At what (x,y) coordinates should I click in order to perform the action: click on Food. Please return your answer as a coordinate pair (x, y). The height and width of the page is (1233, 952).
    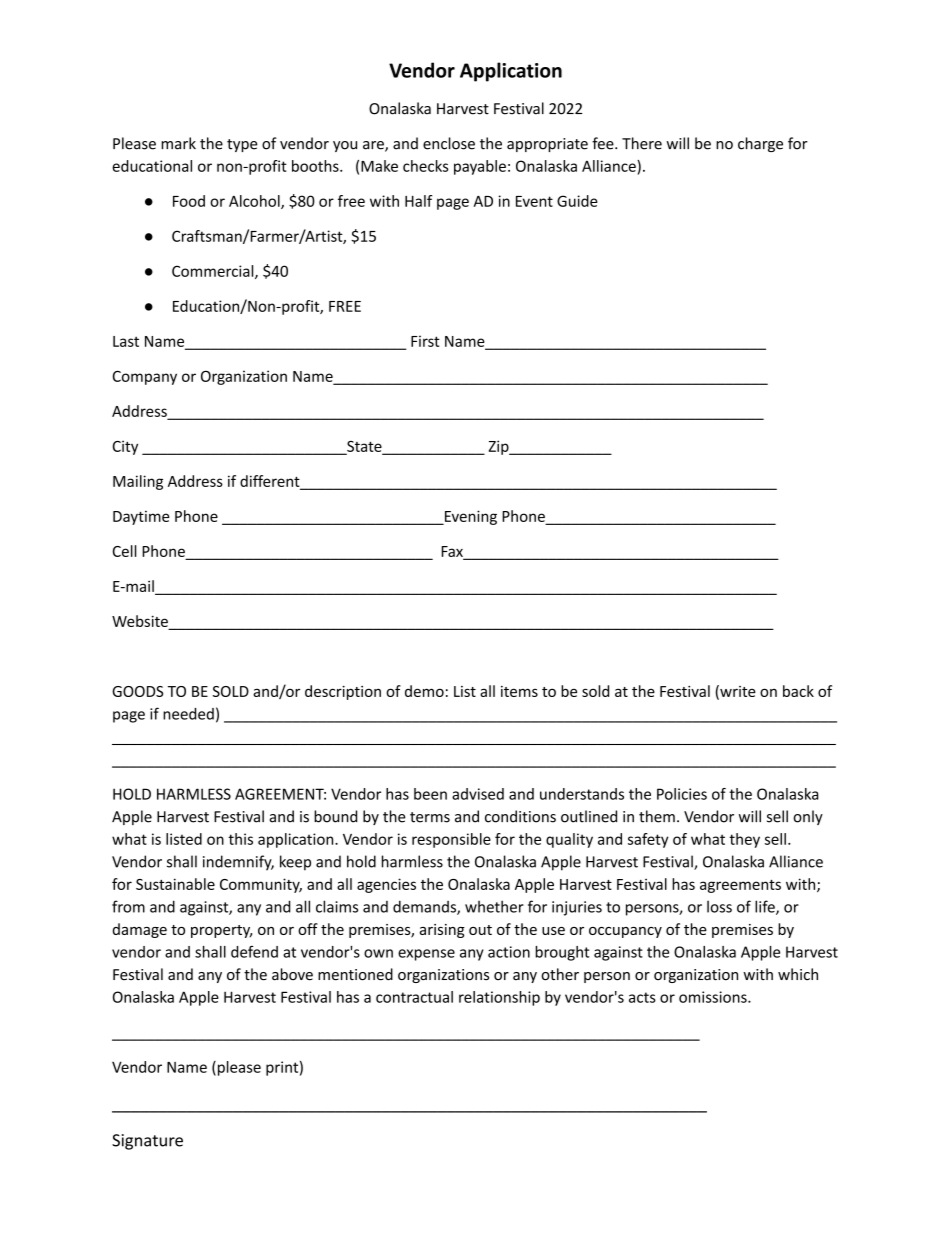
    Looking at the image, I should click on (189, 201).
